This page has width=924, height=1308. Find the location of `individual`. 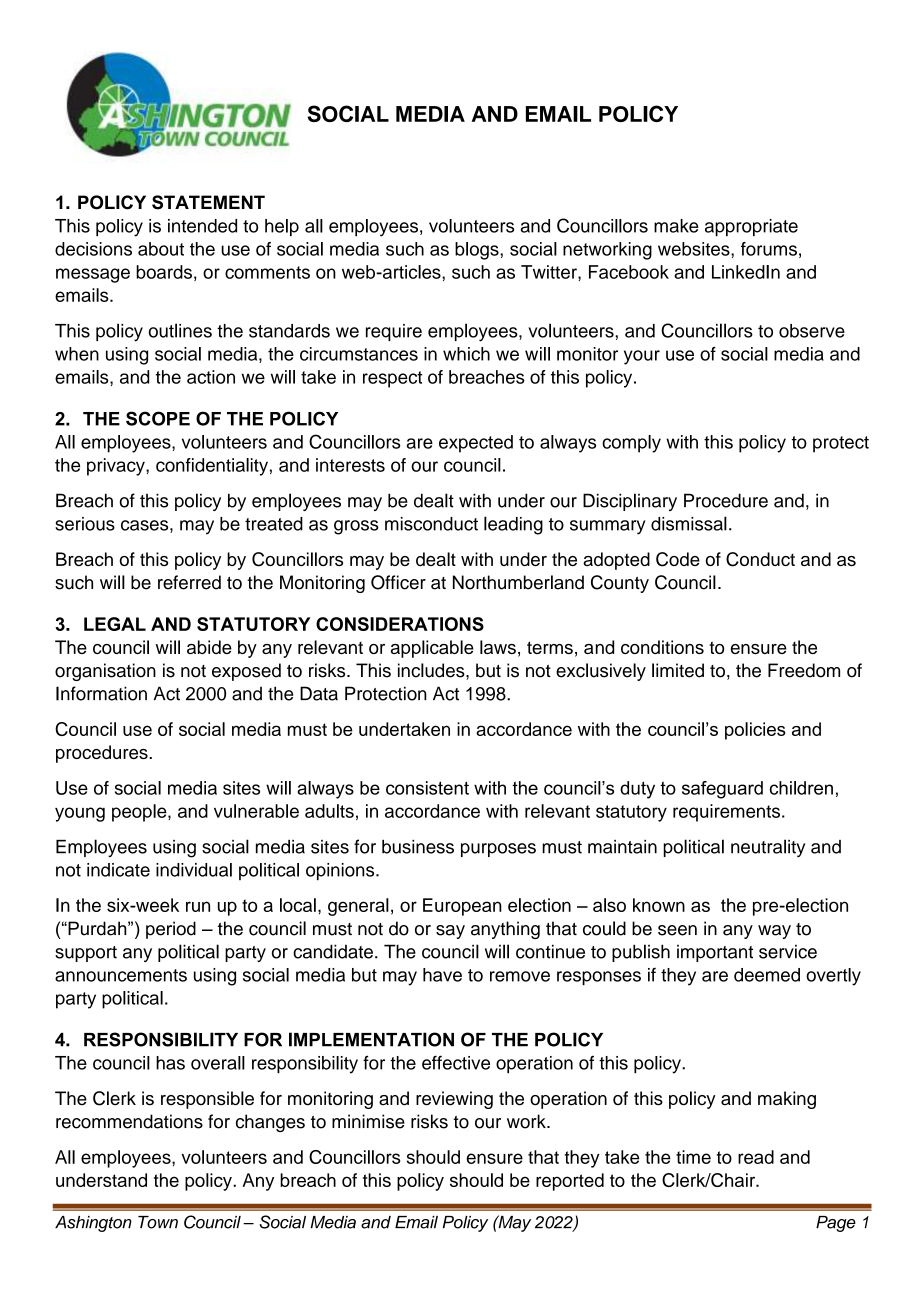

individual is located at coordinates (194, 870).
